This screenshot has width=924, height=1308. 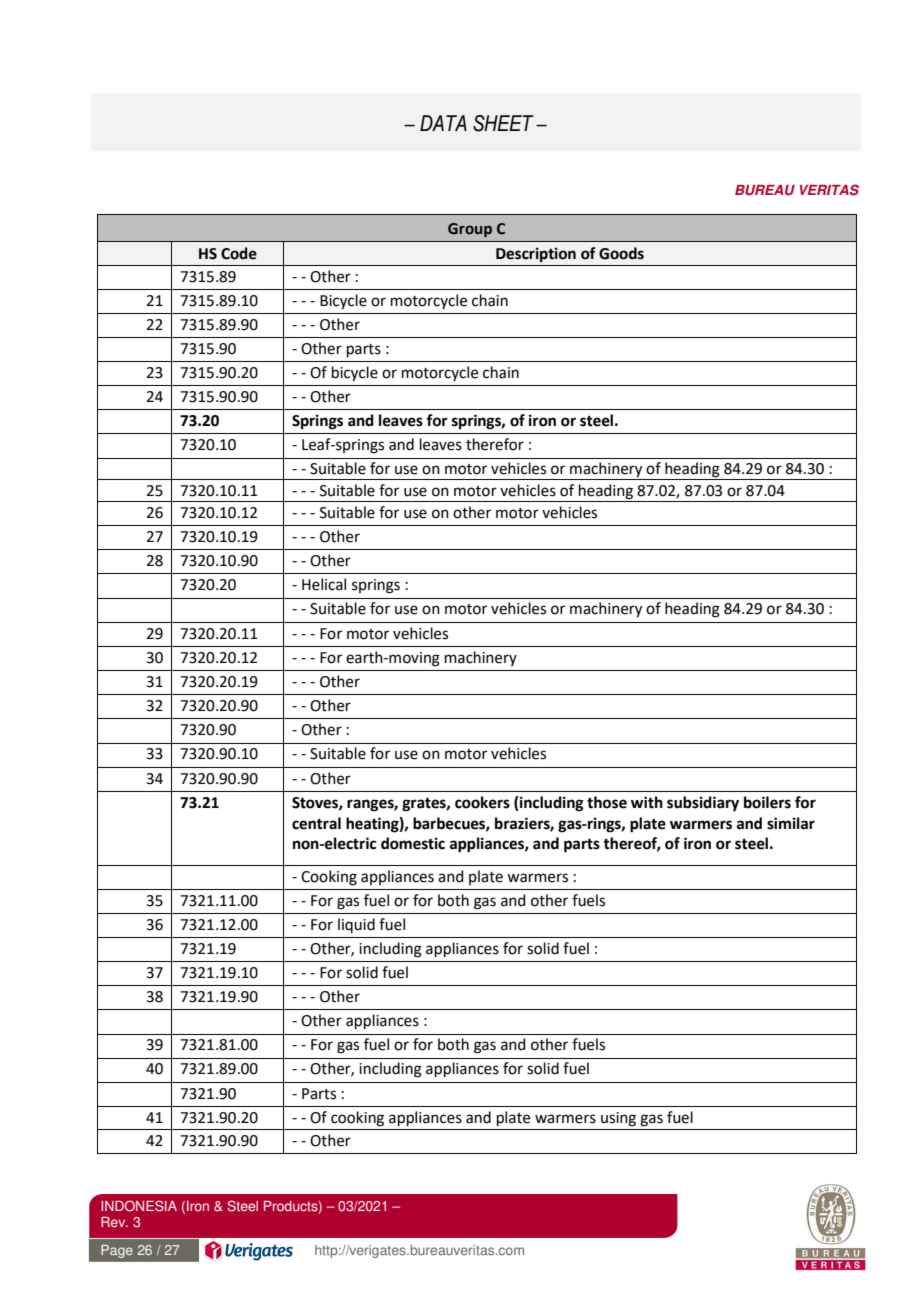 What do you see at coordinates (239, 253) in the screenshot?
I see `Code` at bounding box center [239, 253].
